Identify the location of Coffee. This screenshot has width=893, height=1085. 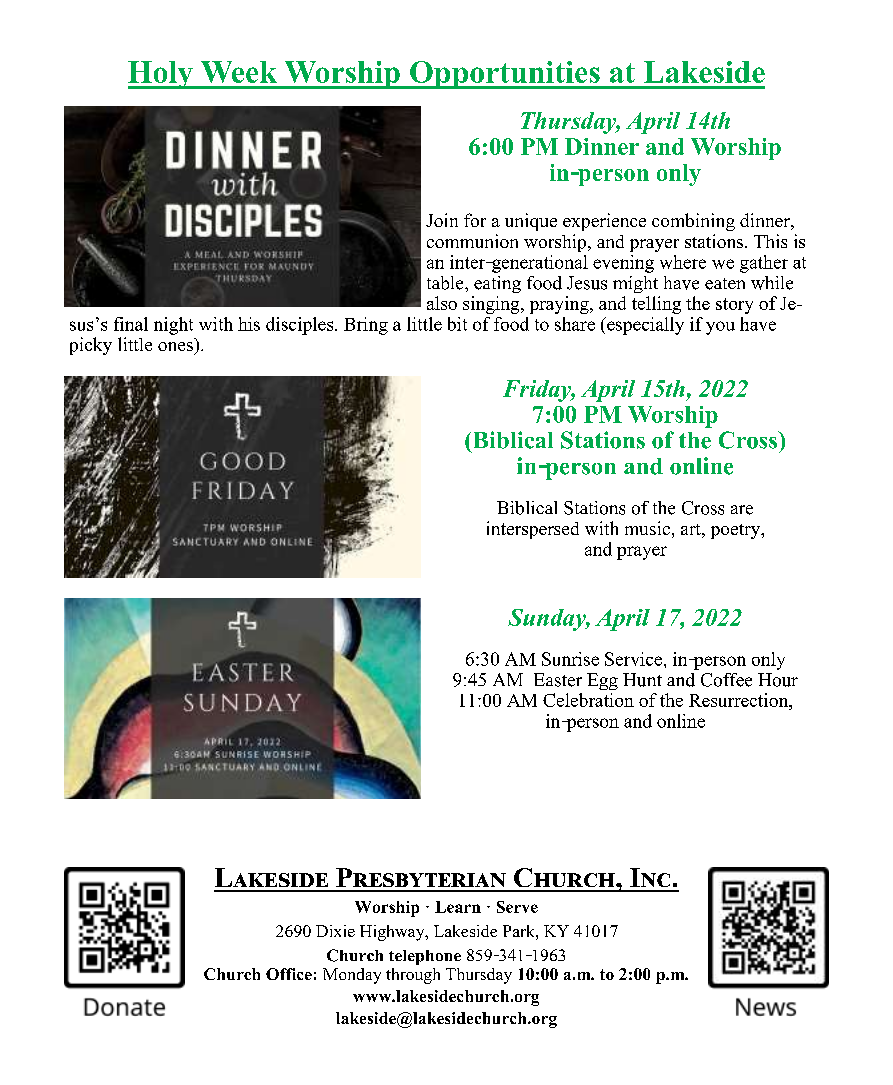
(726, 680).
